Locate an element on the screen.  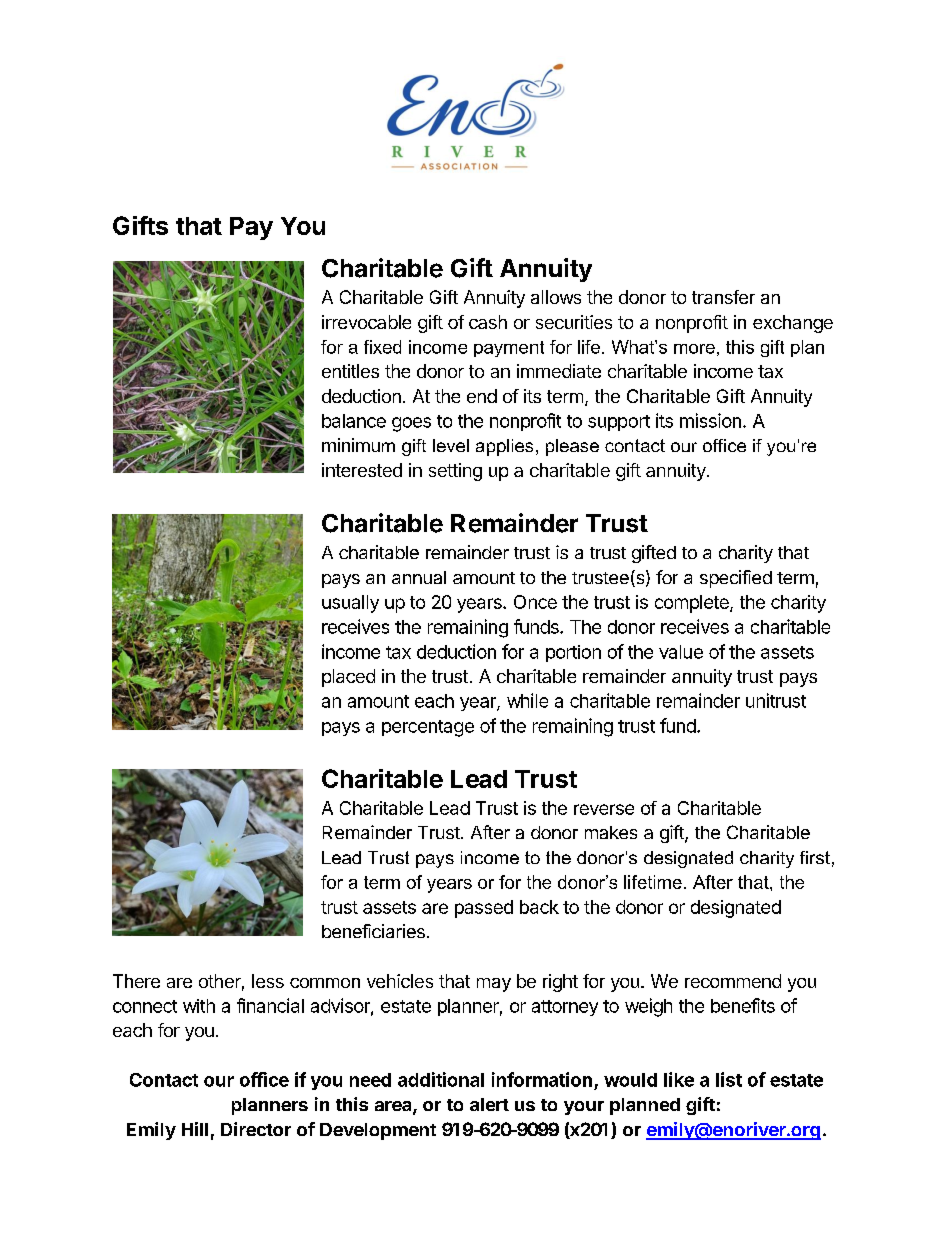
irrevocable is located at coordinates (366, 322).
